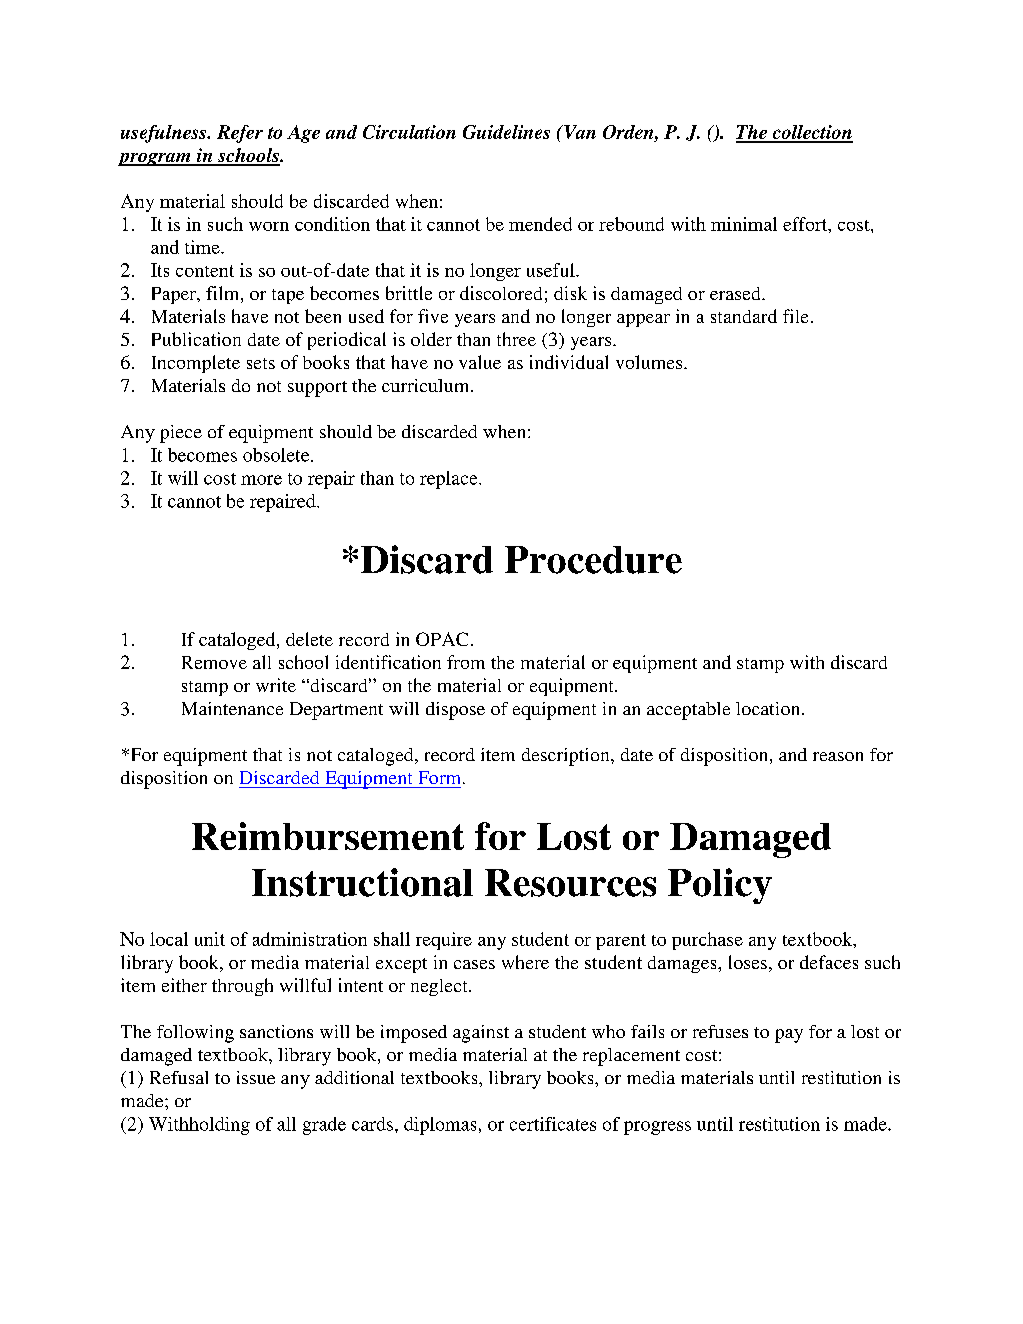  What do you see at coordinates (650, 362) in the screenshot?
I see `volumes` at bounding box center [650, 362].
